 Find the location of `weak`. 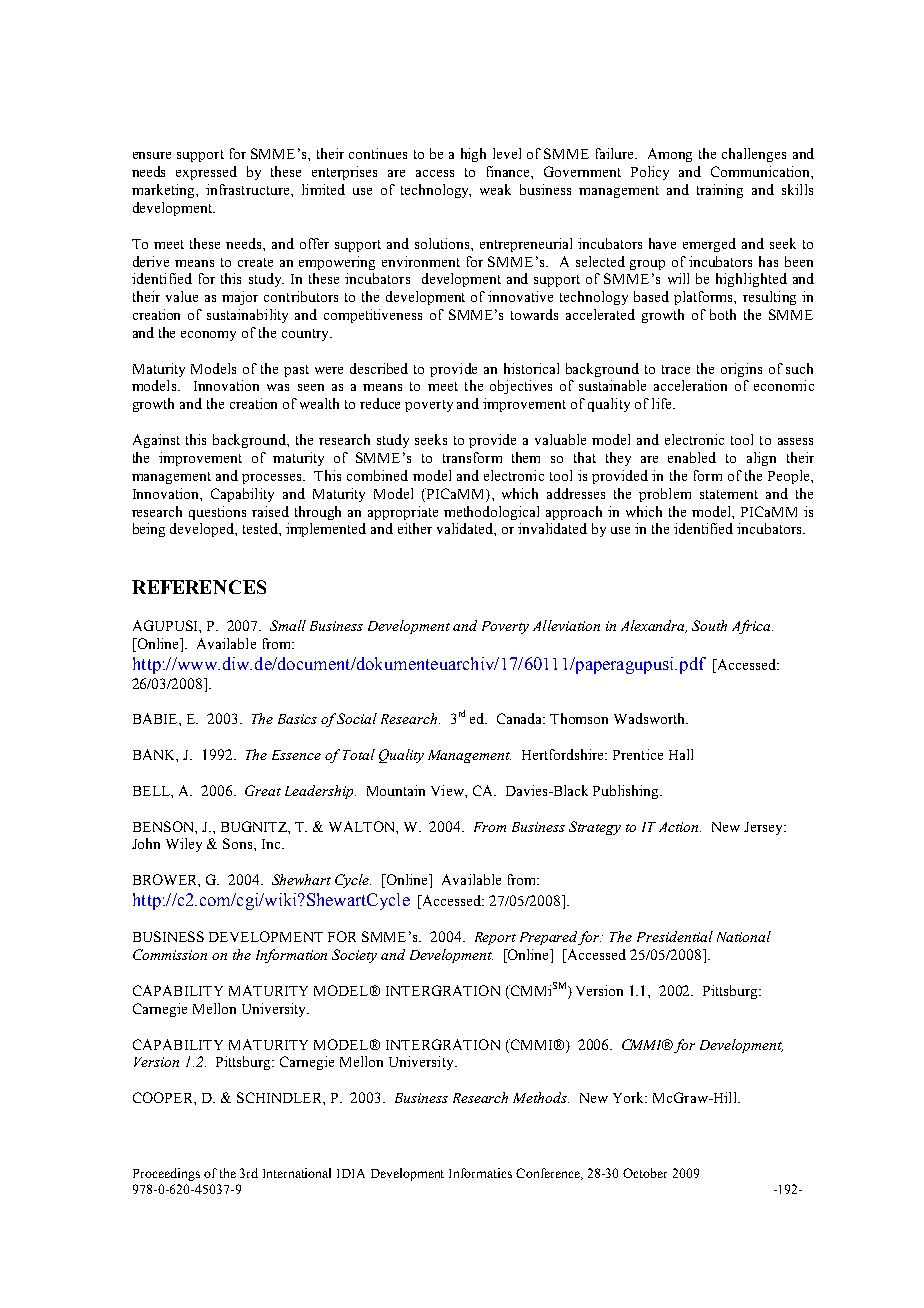

weak is located at coordinates (495, 189).
